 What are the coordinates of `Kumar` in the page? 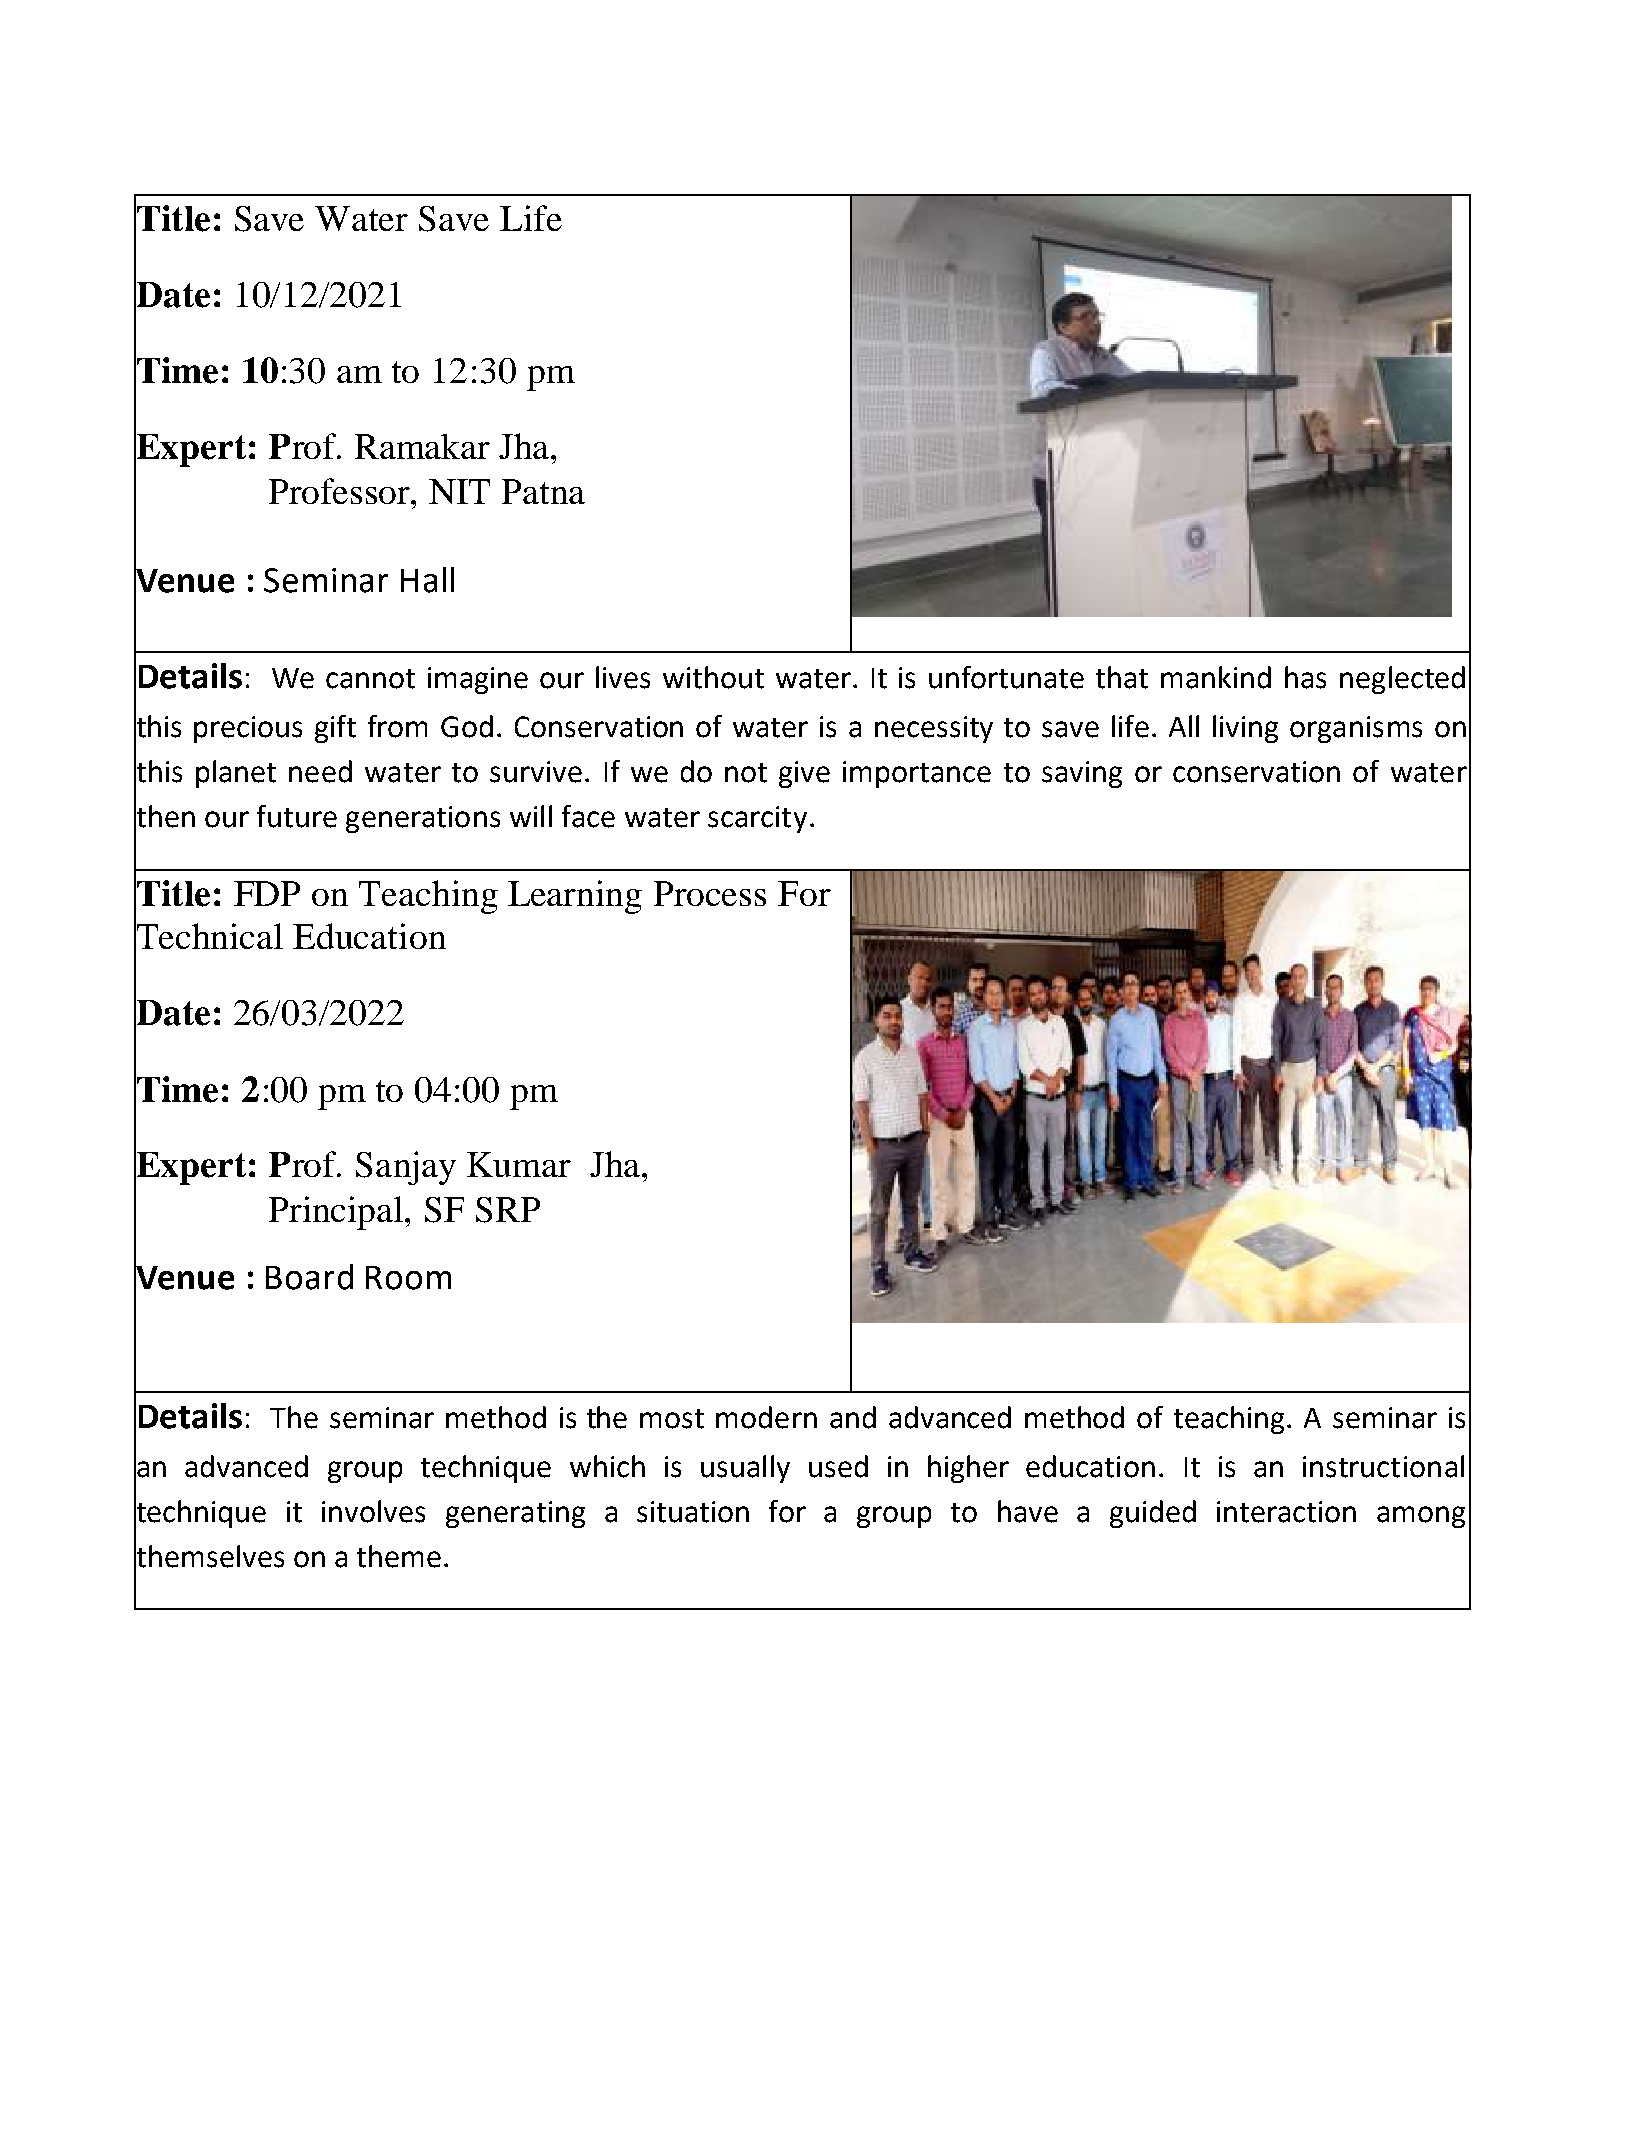 It's located at (519, 1164).
